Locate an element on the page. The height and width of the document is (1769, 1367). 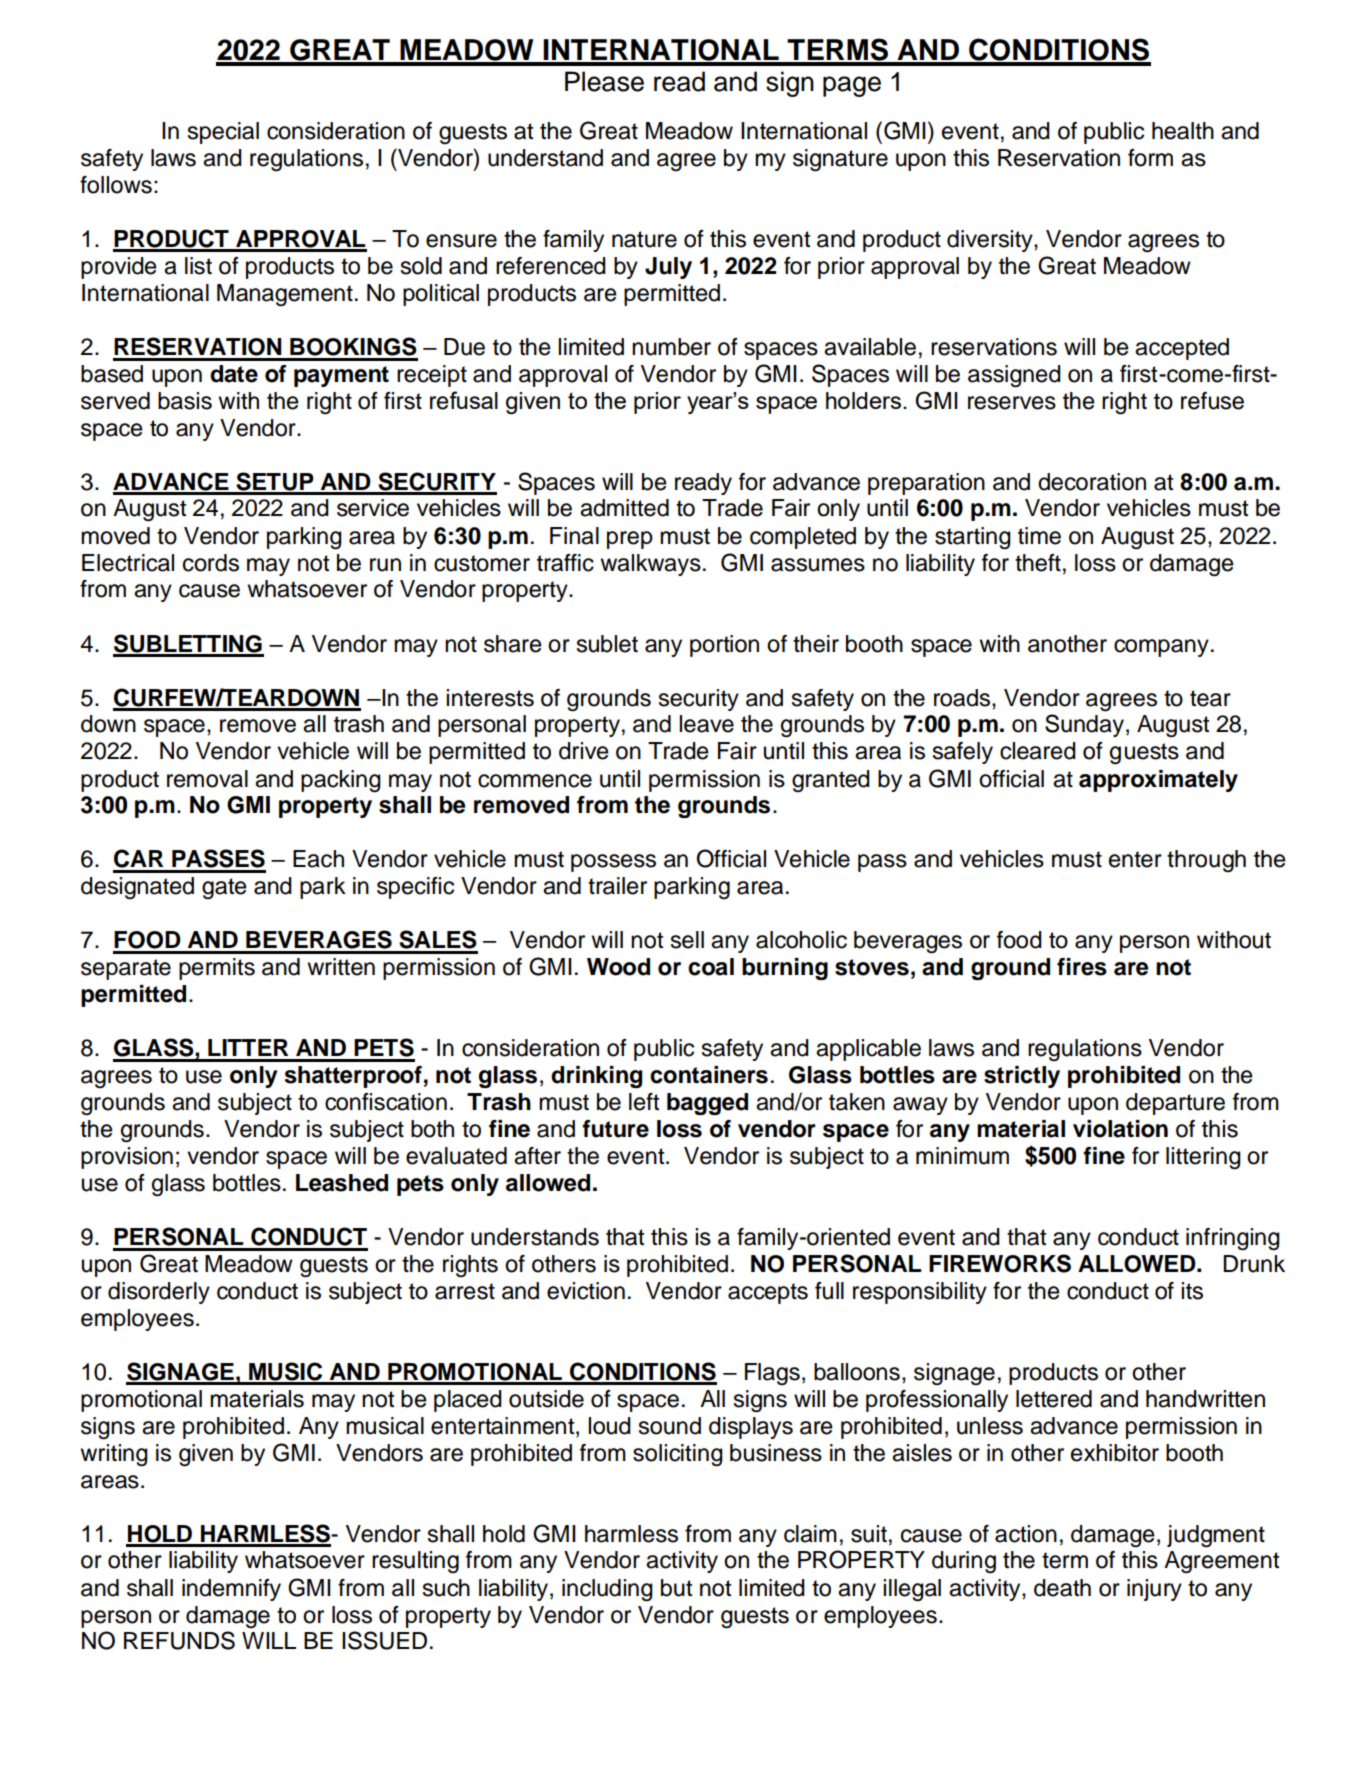
Please is located at coordinates (604, 81).
